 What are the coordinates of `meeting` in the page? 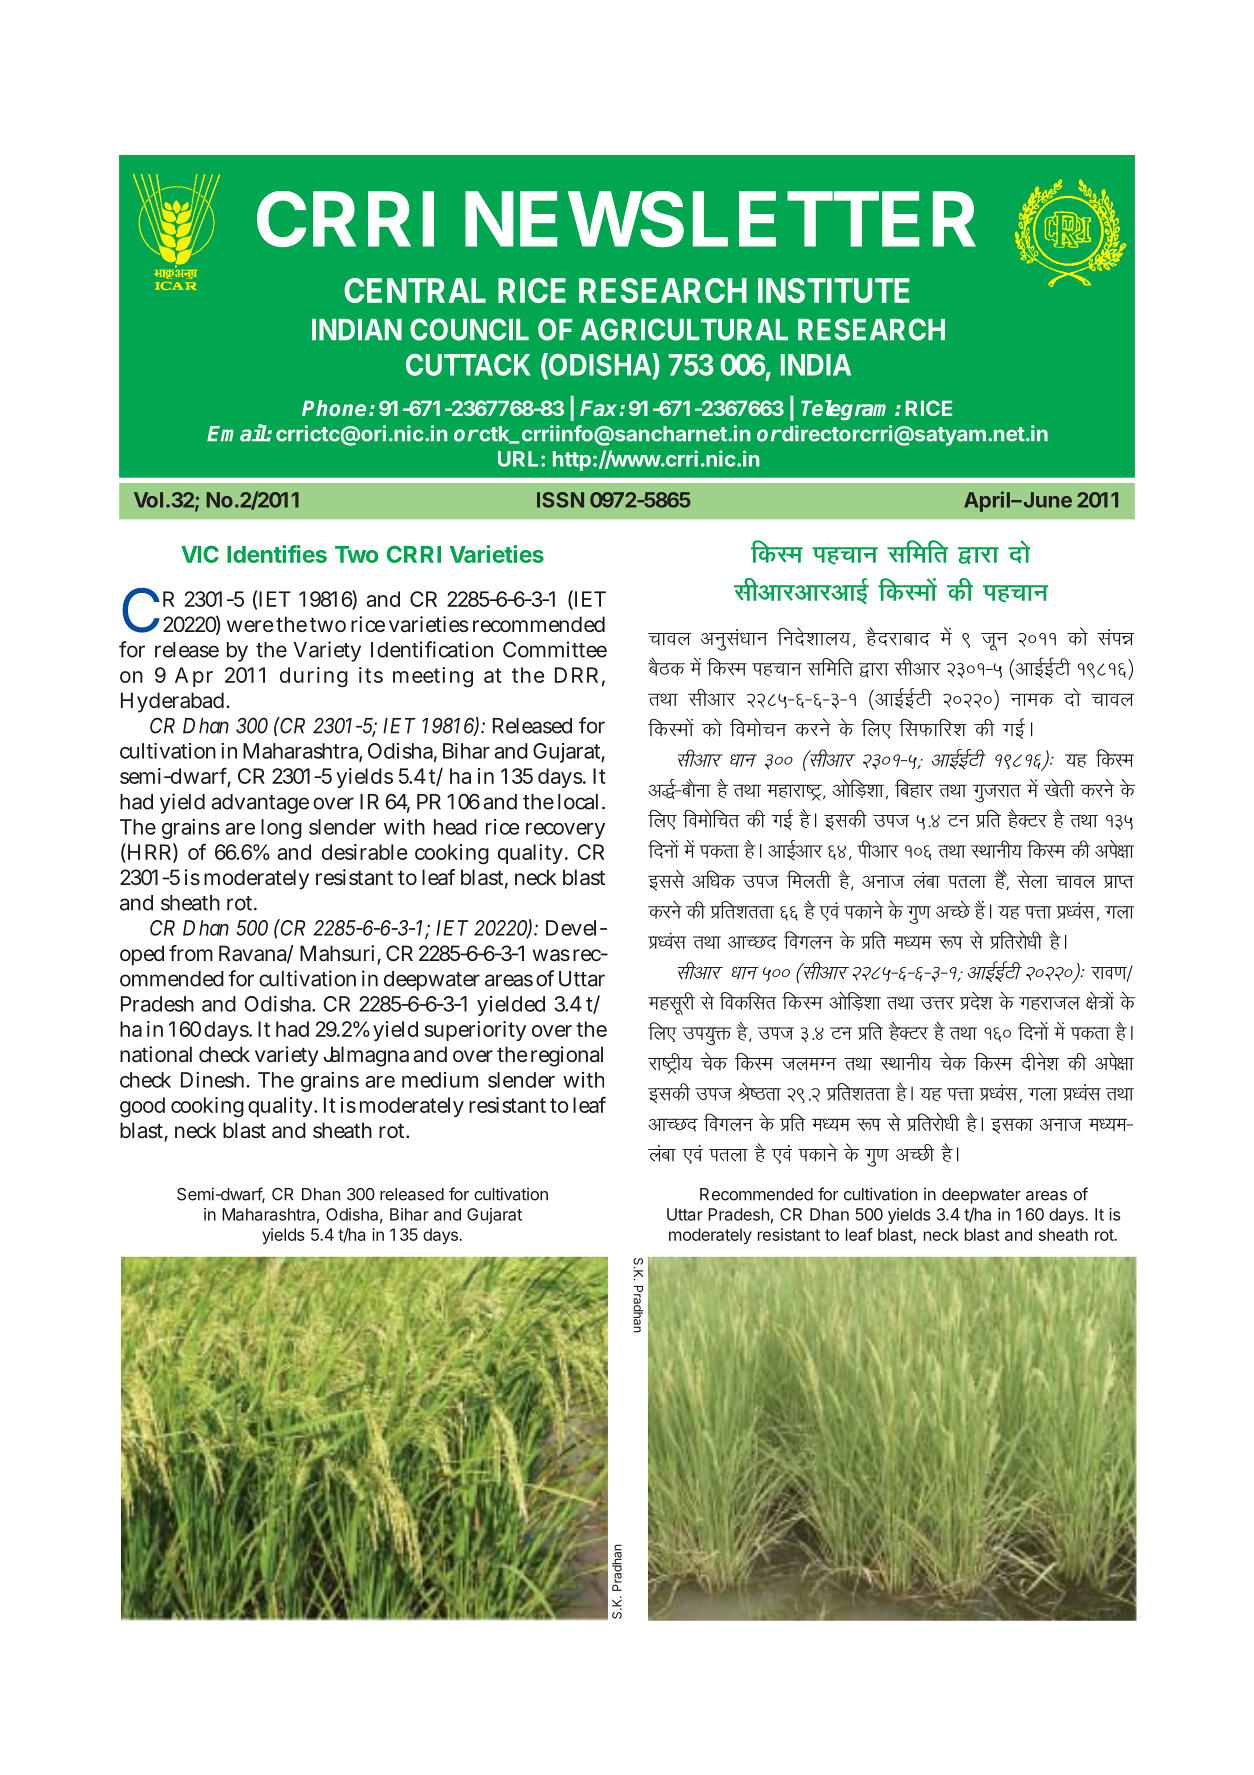 It's located at (433, 677).
